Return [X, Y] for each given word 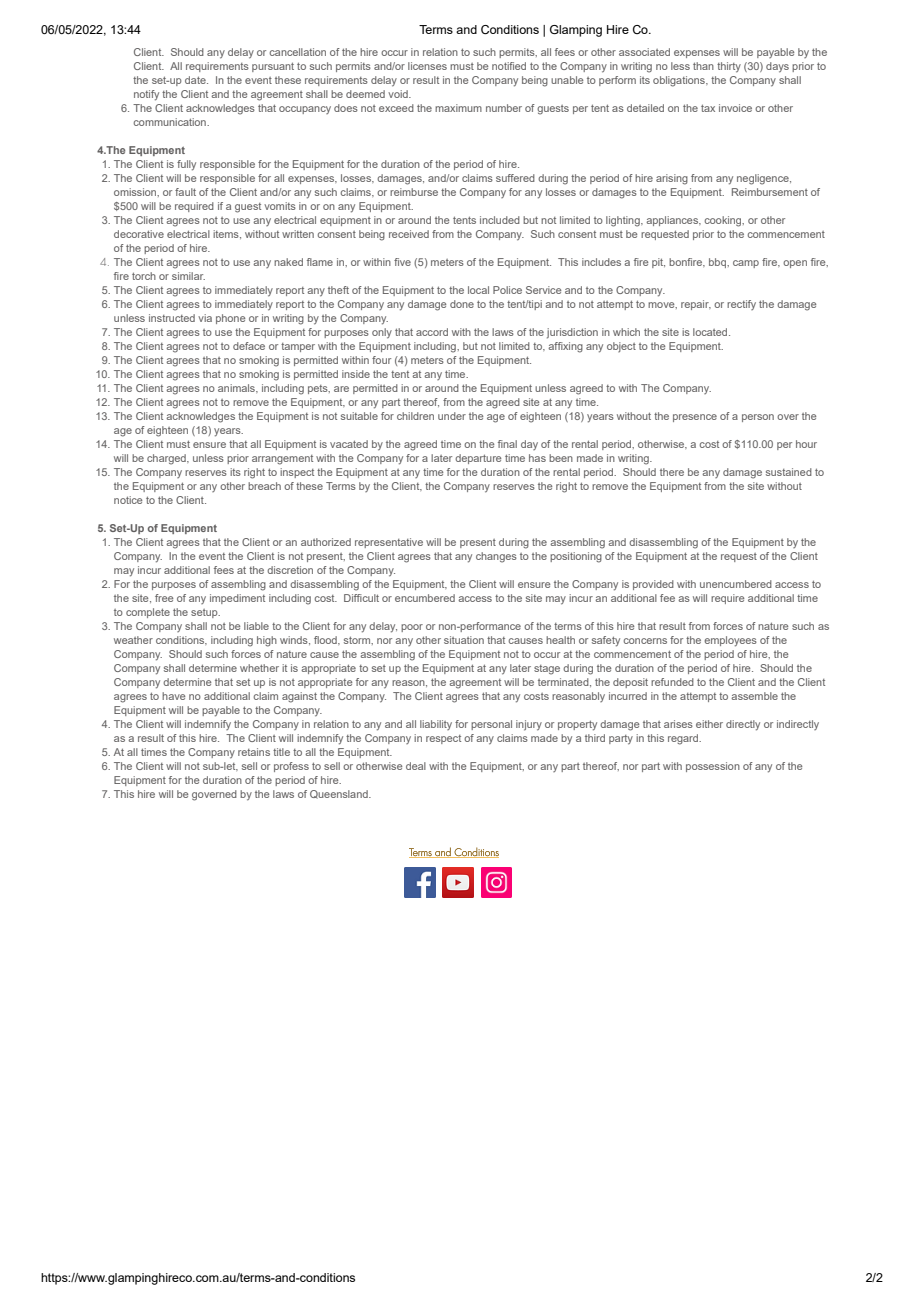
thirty [729, 67]
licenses [427, 66]
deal [416, 766]
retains [254, 752]
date [196, 80]
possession [713, 767]
